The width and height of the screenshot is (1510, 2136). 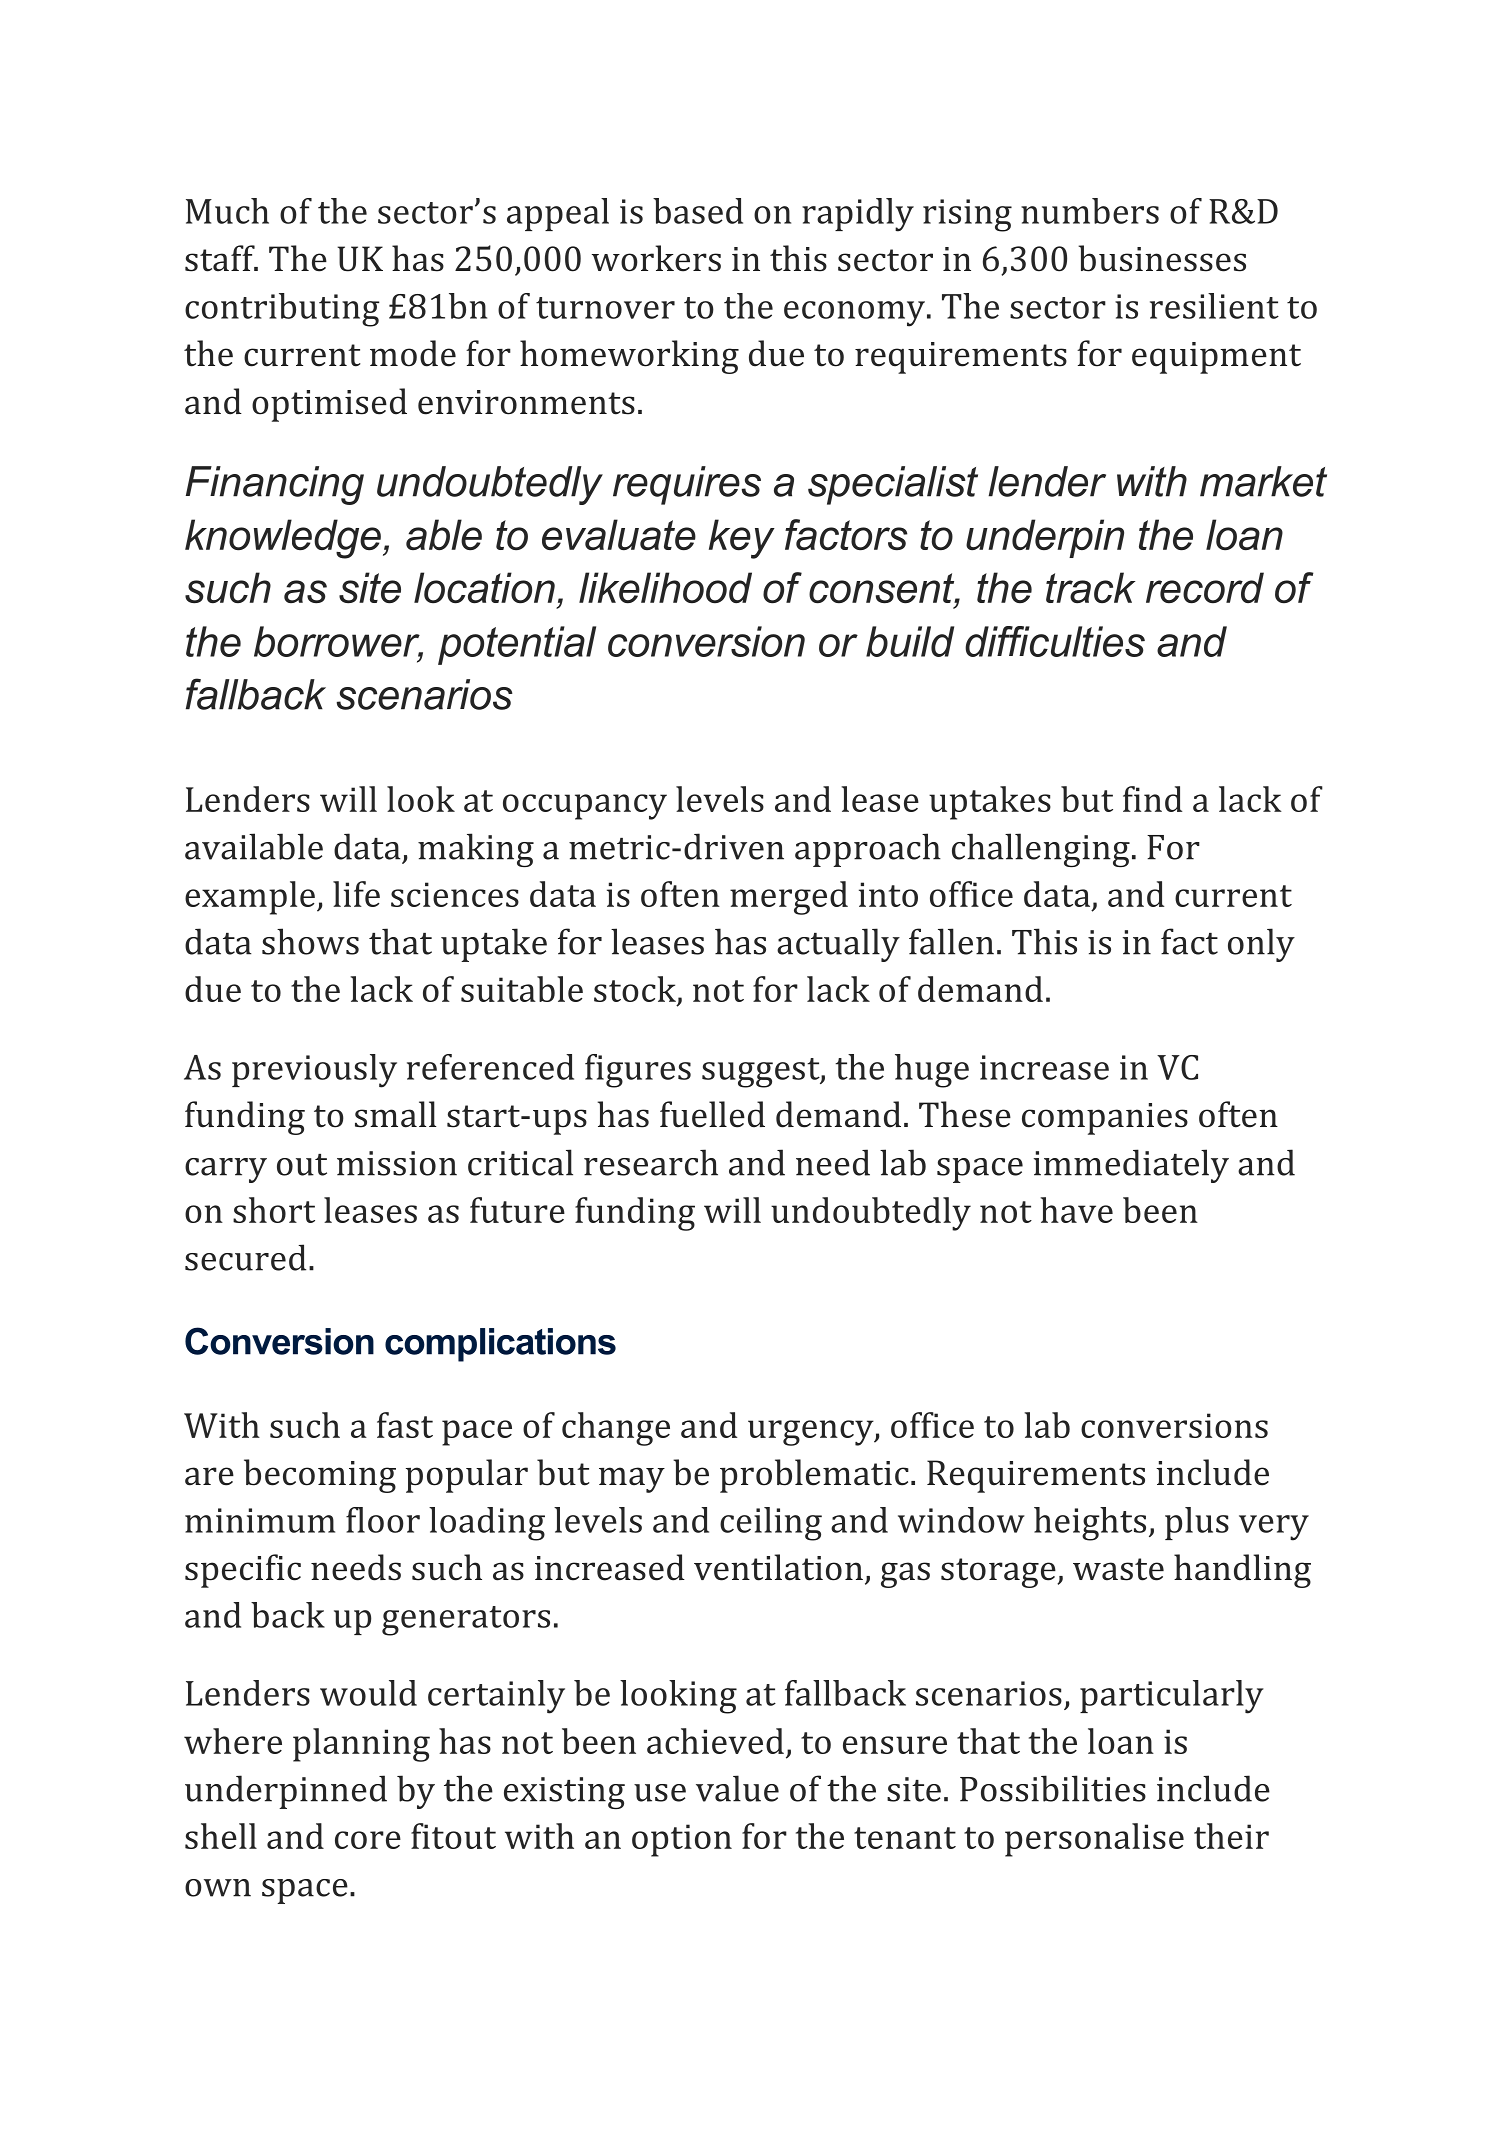 I want to click on option, so click(x=682, y=1840).
